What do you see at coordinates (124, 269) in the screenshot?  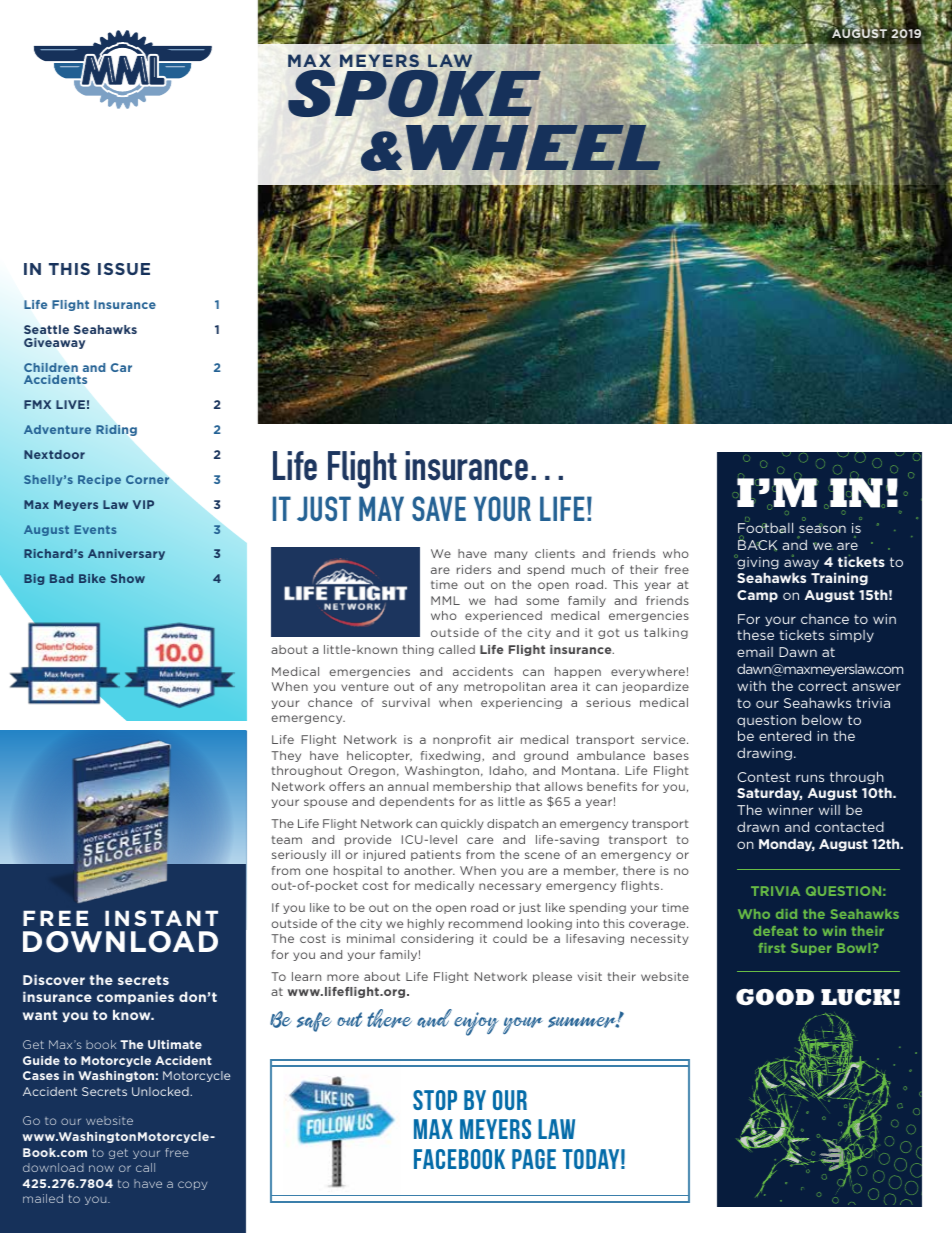 I see `ISSUE` at bounding box center [124, 269].
